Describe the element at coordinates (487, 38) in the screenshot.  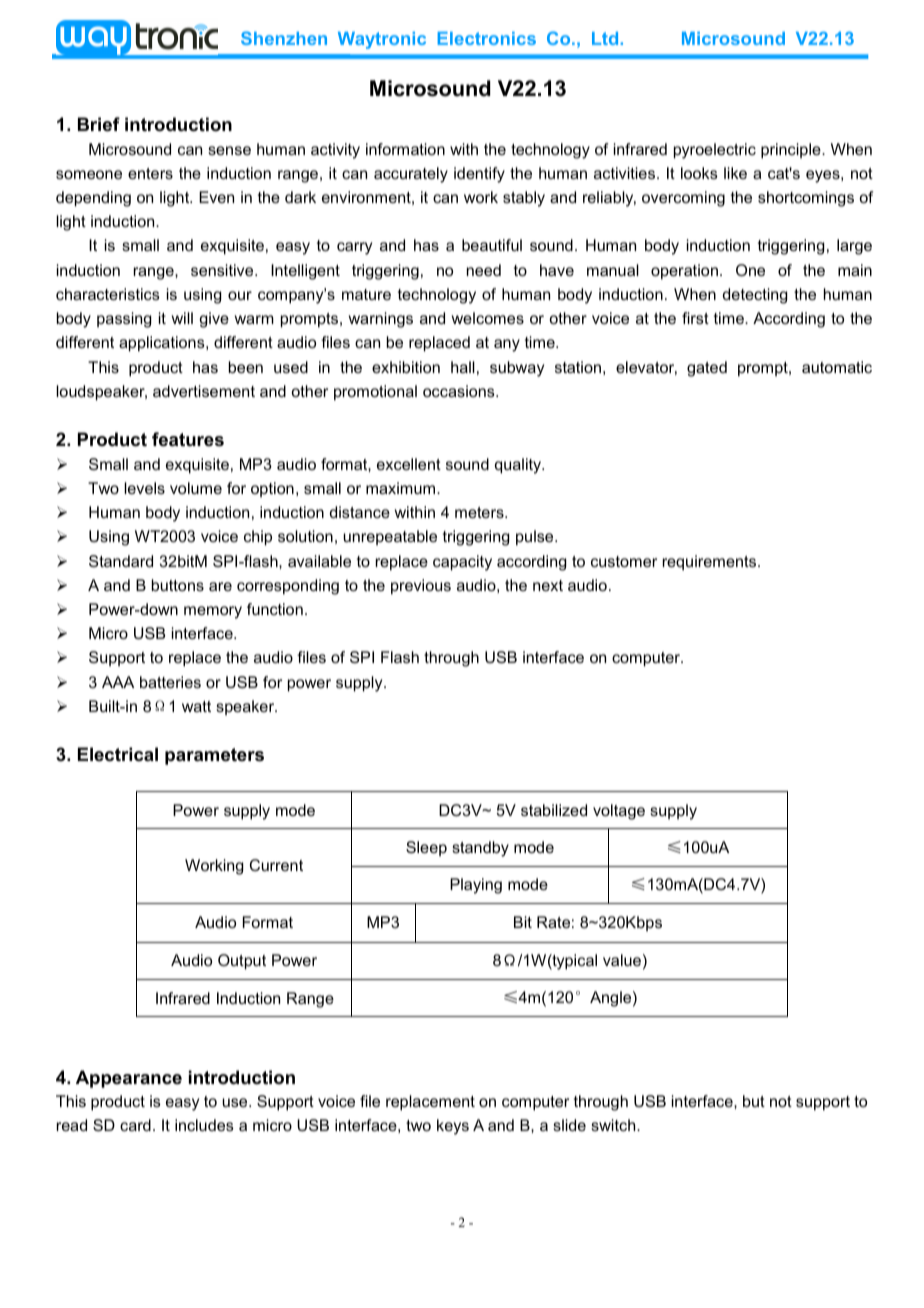
I see `Electronics` at that location.
